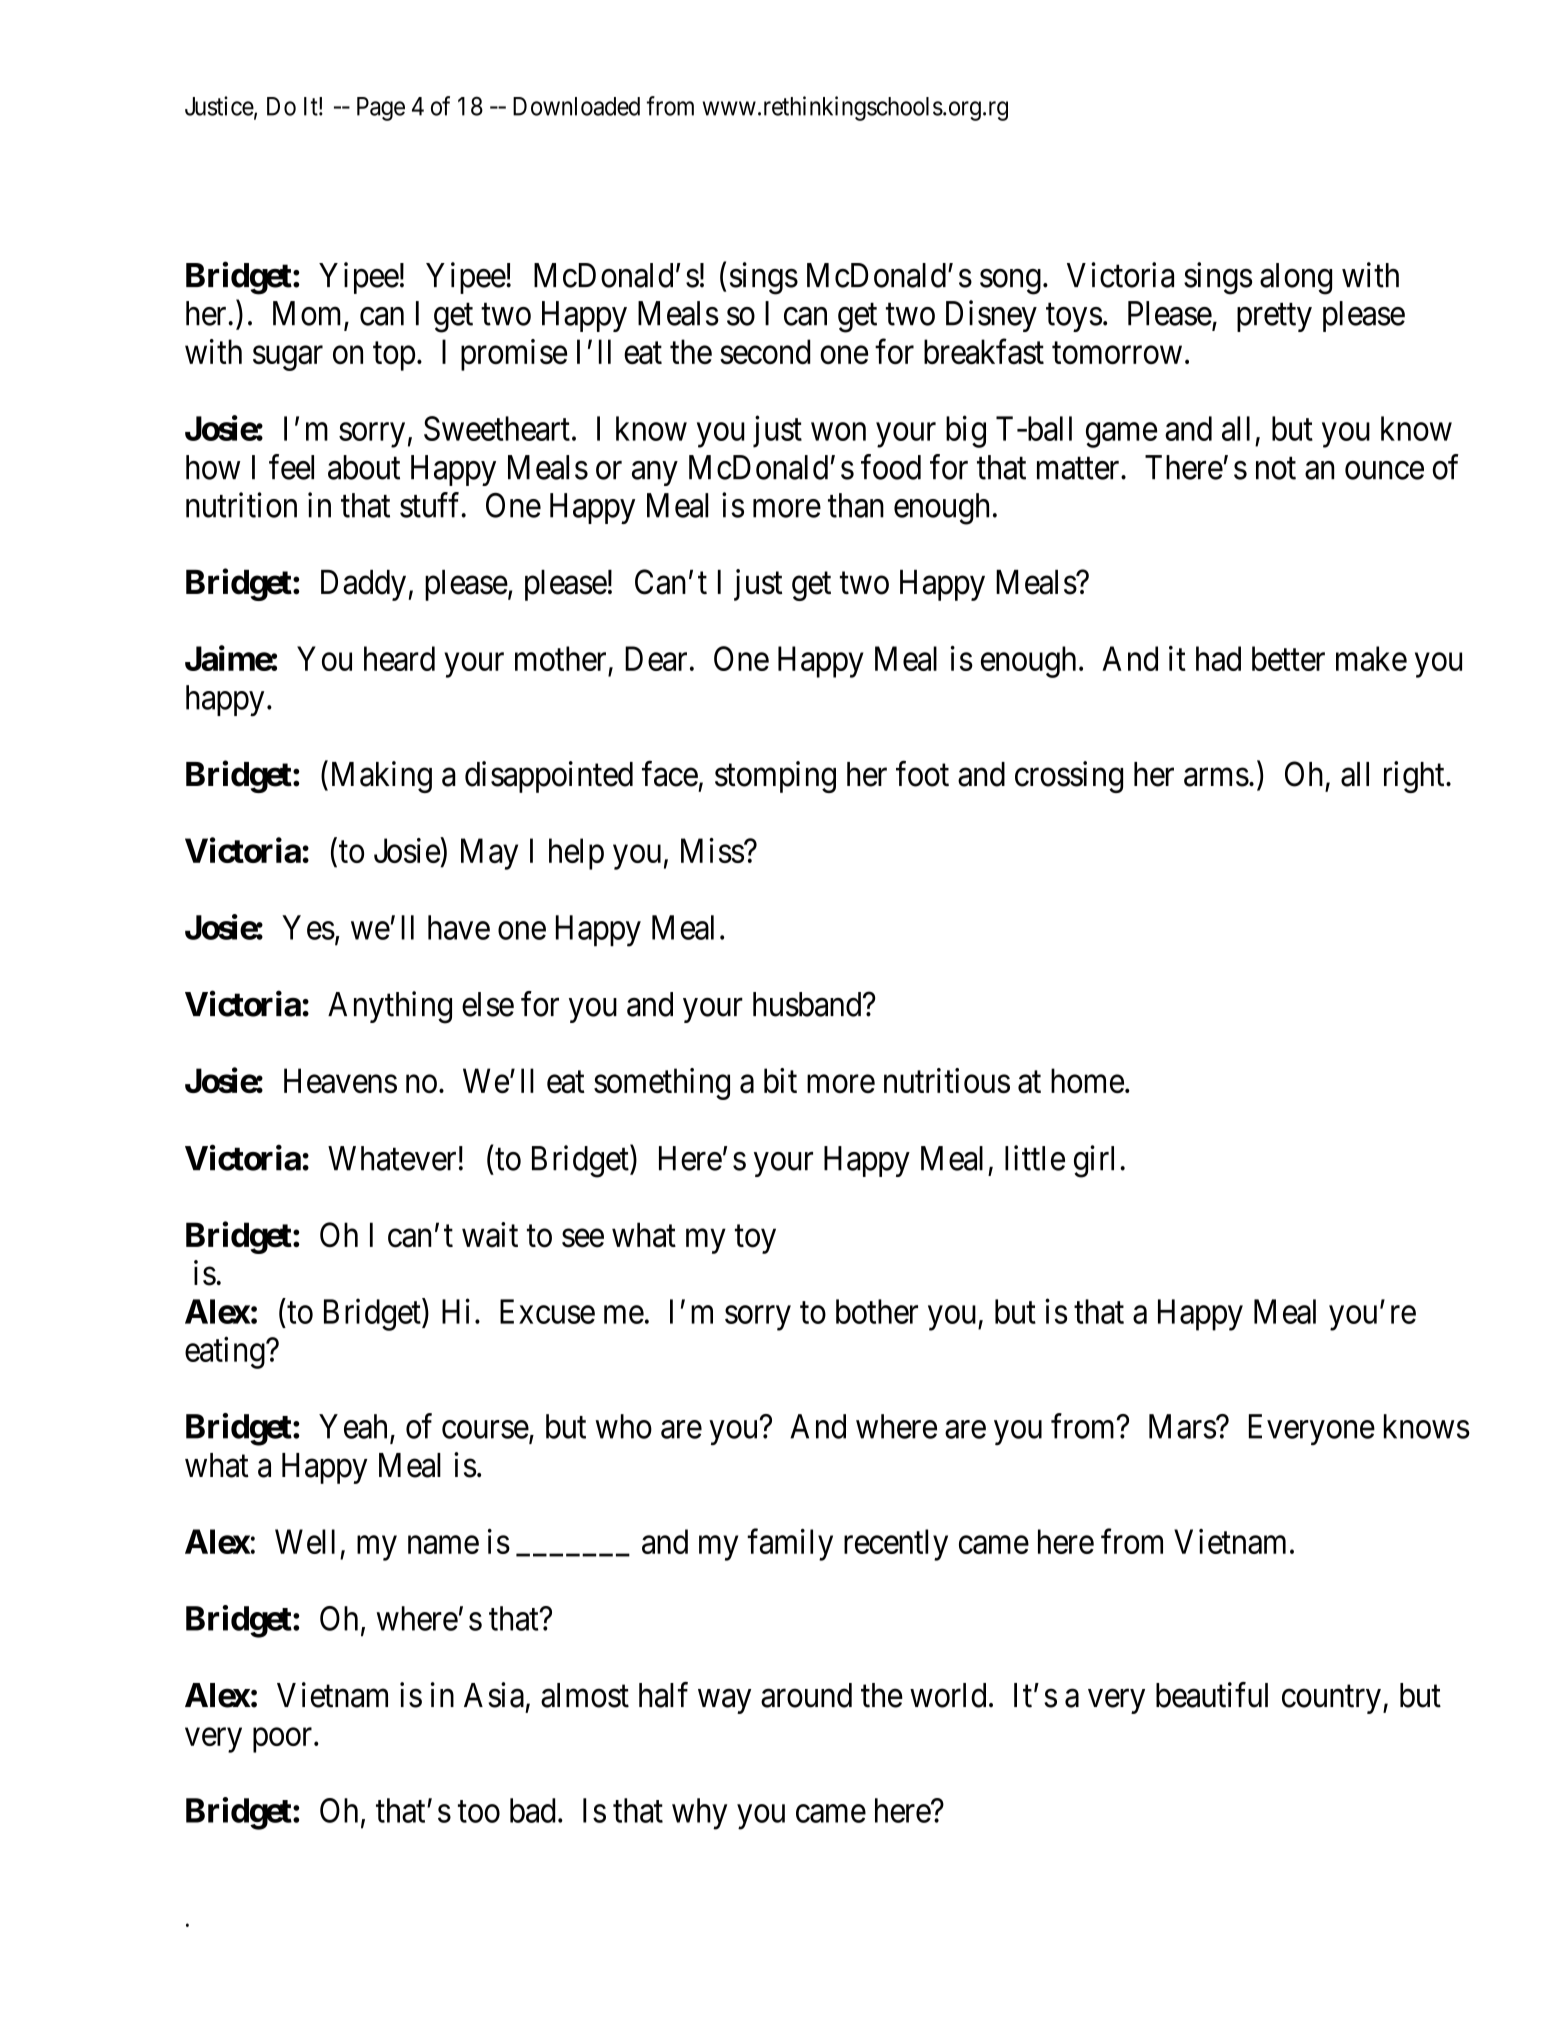  I want to click on Downloaded, so click(576, 106).
